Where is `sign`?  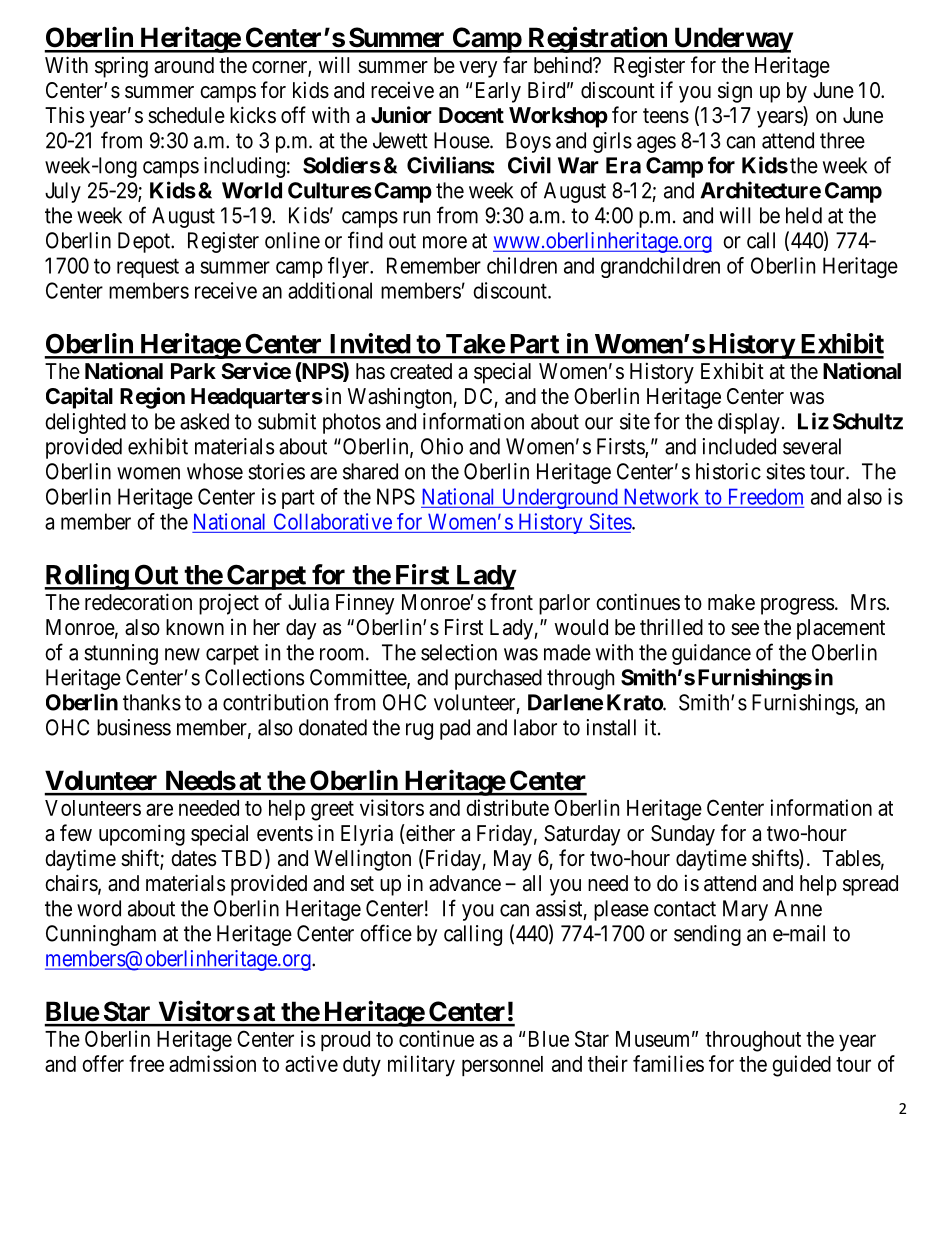 sign is located at coordinates (735, 92).
